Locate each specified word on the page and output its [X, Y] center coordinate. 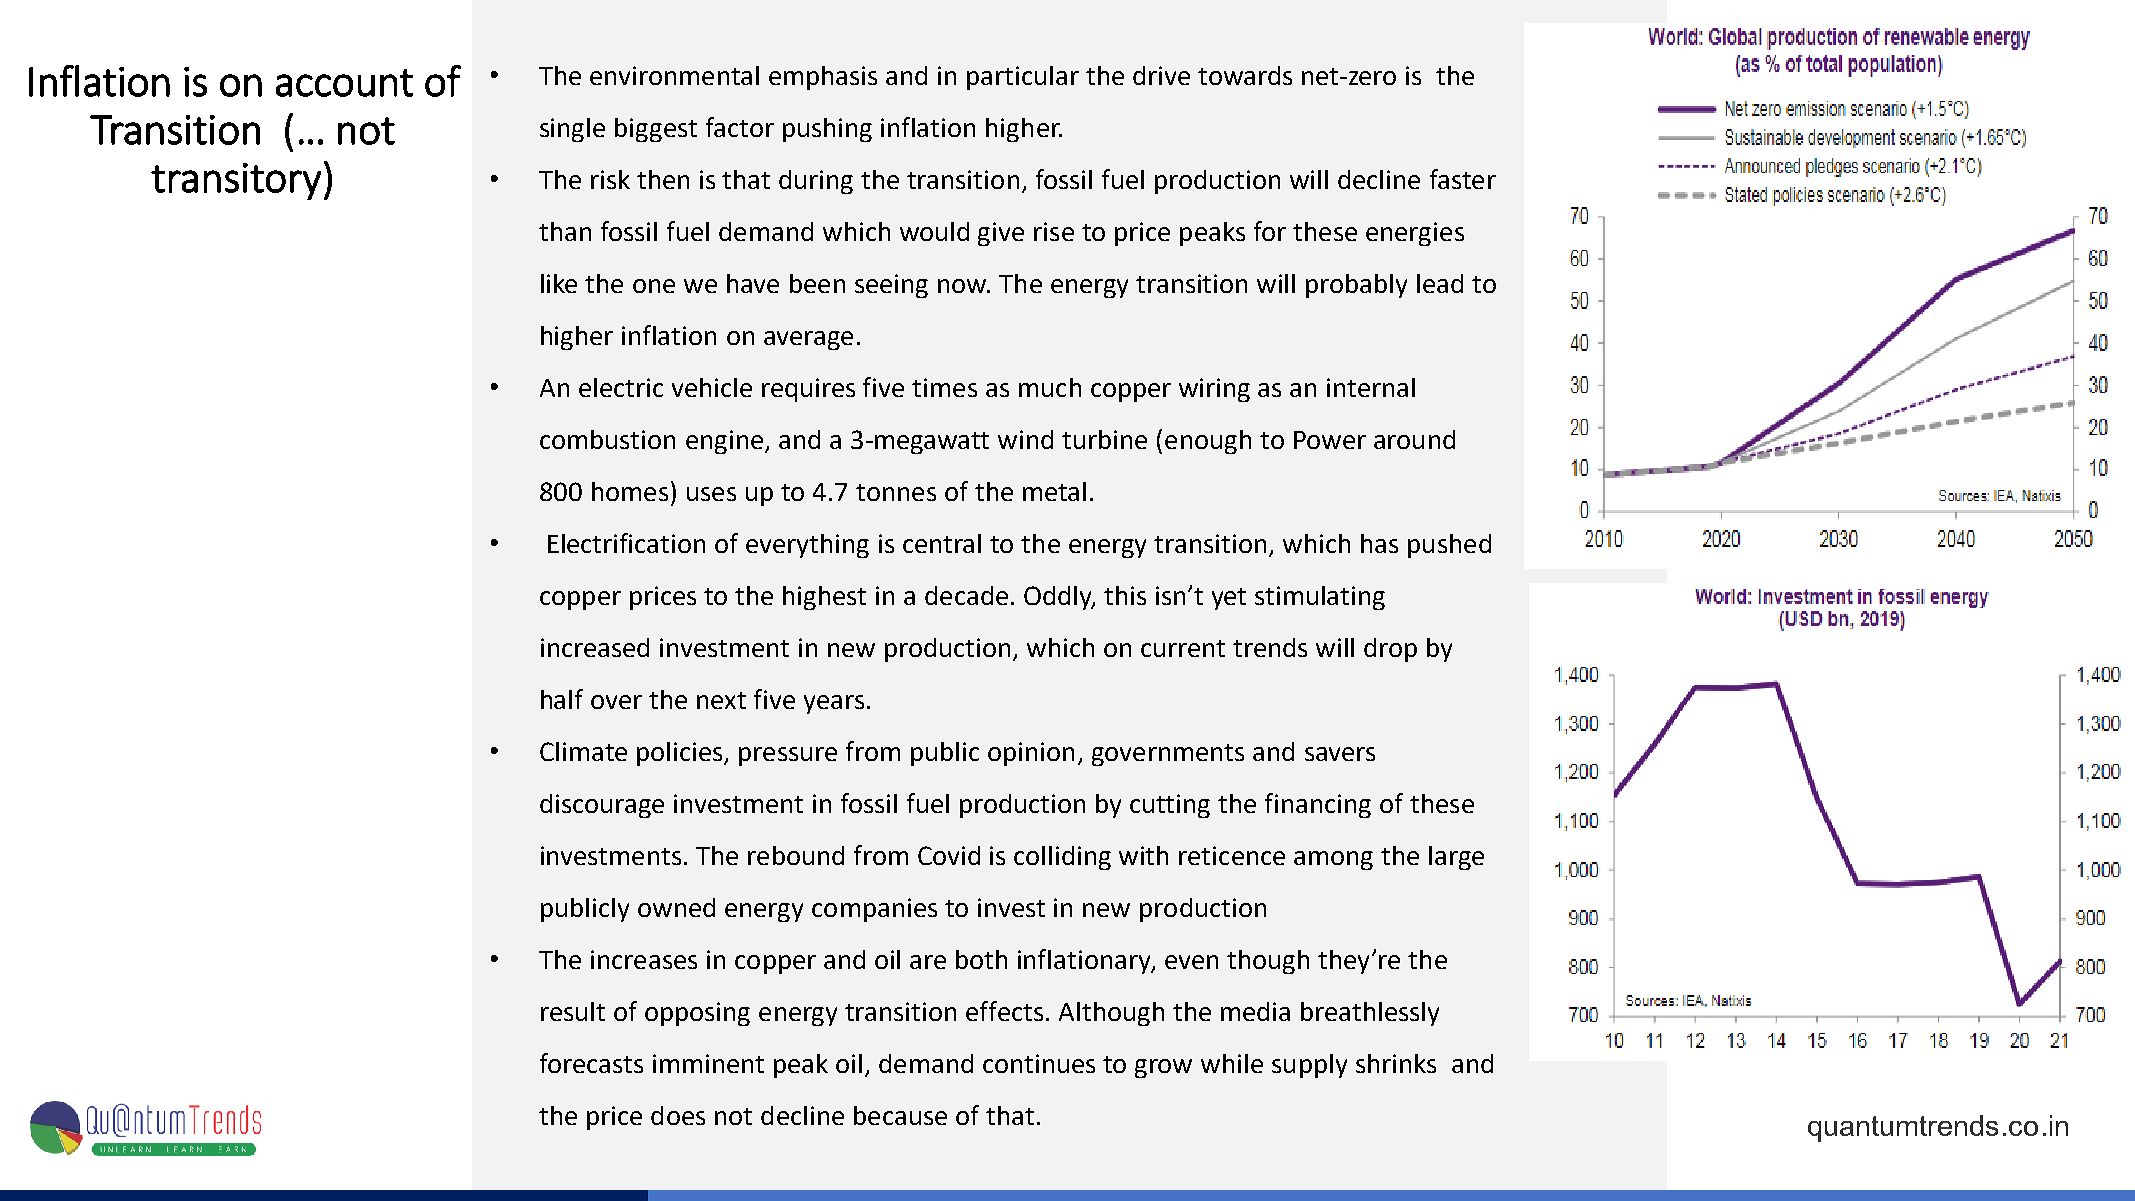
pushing [827, 130]
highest [824, 598]
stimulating [1320, 598]
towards [1245, 75]
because [900, 1115]
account [344, 83]
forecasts [591, 1063]
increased [595, 647]
